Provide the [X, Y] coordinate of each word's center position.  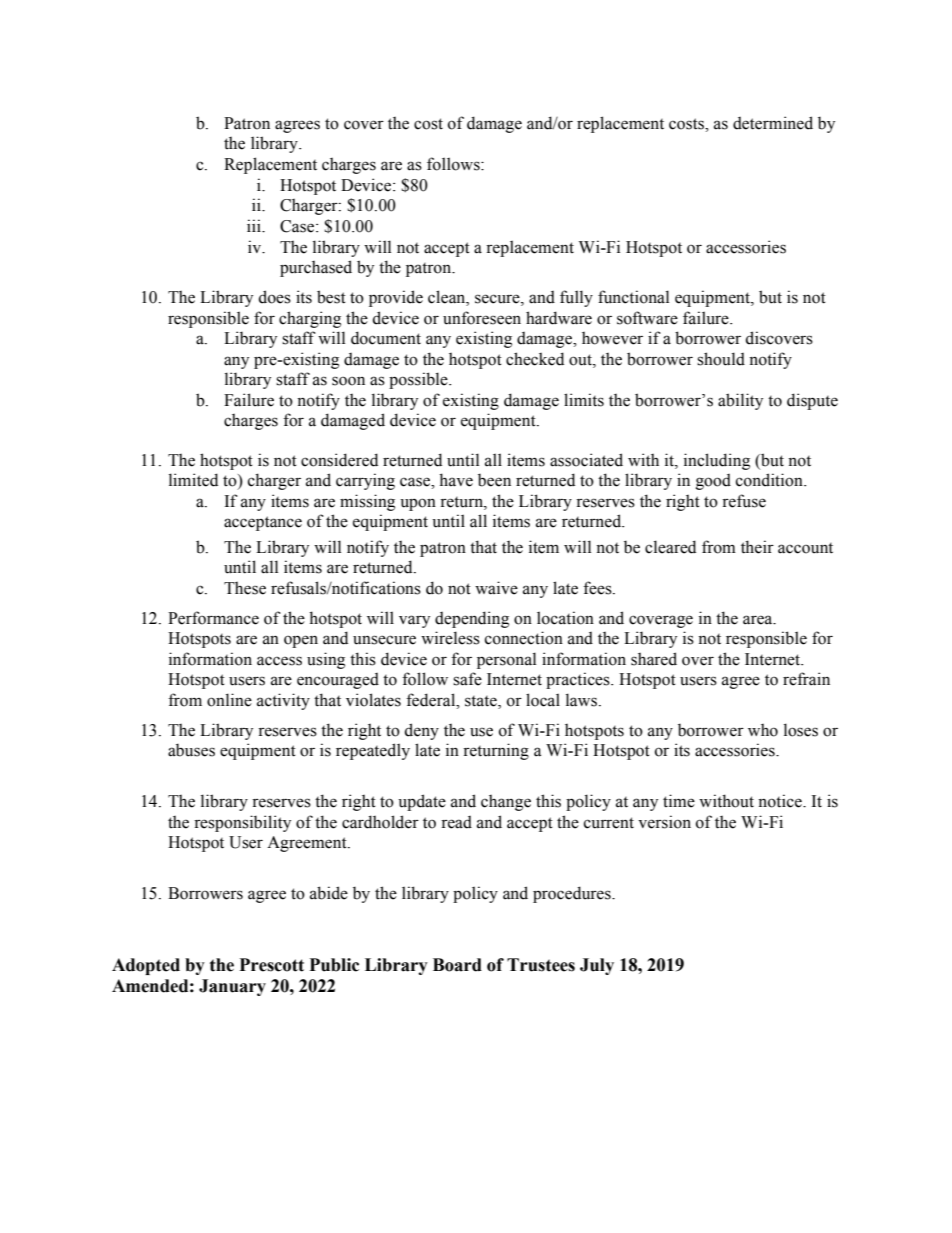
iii [255, 225]
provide [396, 298]
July [597, 966]
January [232, 987]
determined [773, 123]
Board [457, 965]
